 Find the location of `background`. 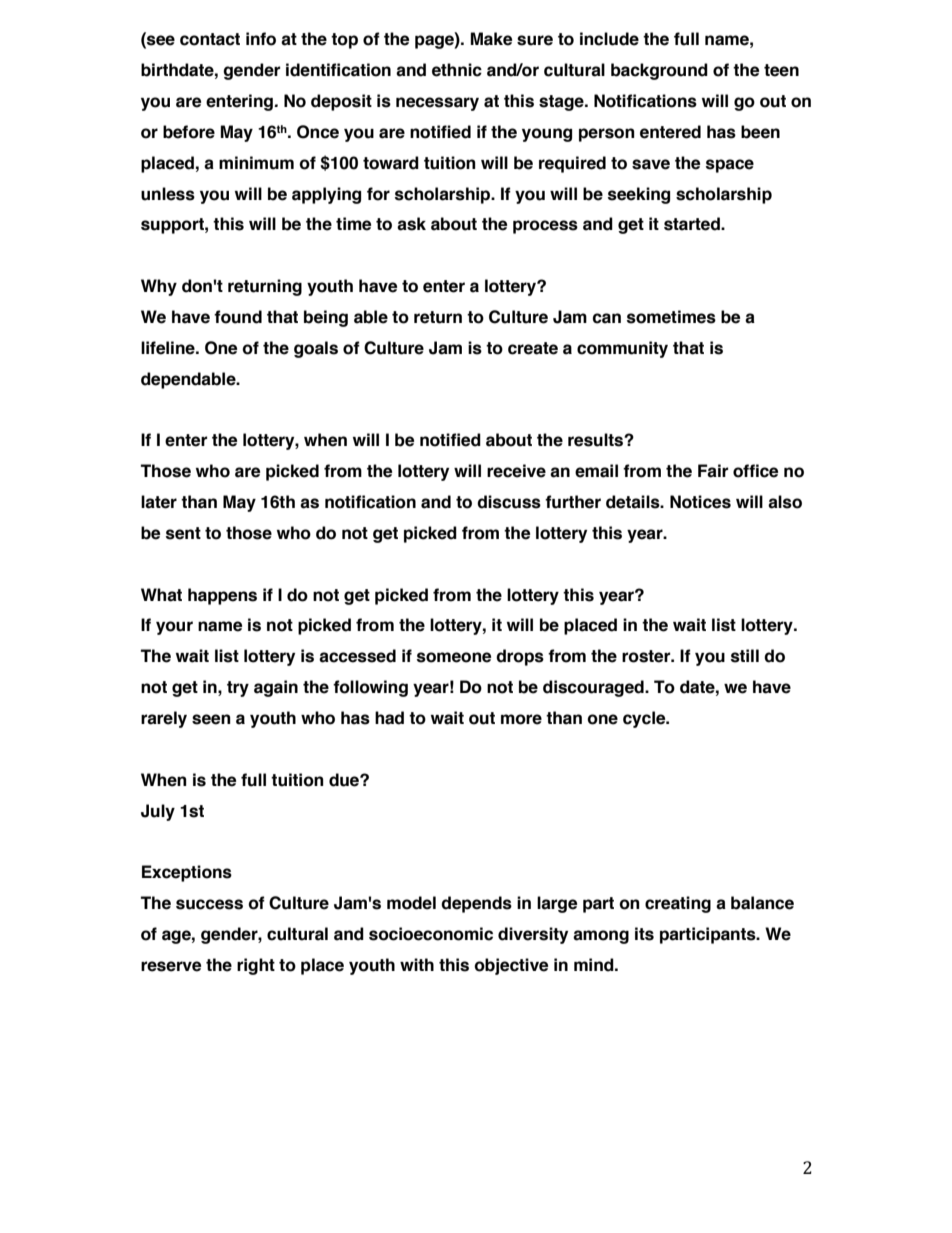

background is located at coordinates (659, 71).
